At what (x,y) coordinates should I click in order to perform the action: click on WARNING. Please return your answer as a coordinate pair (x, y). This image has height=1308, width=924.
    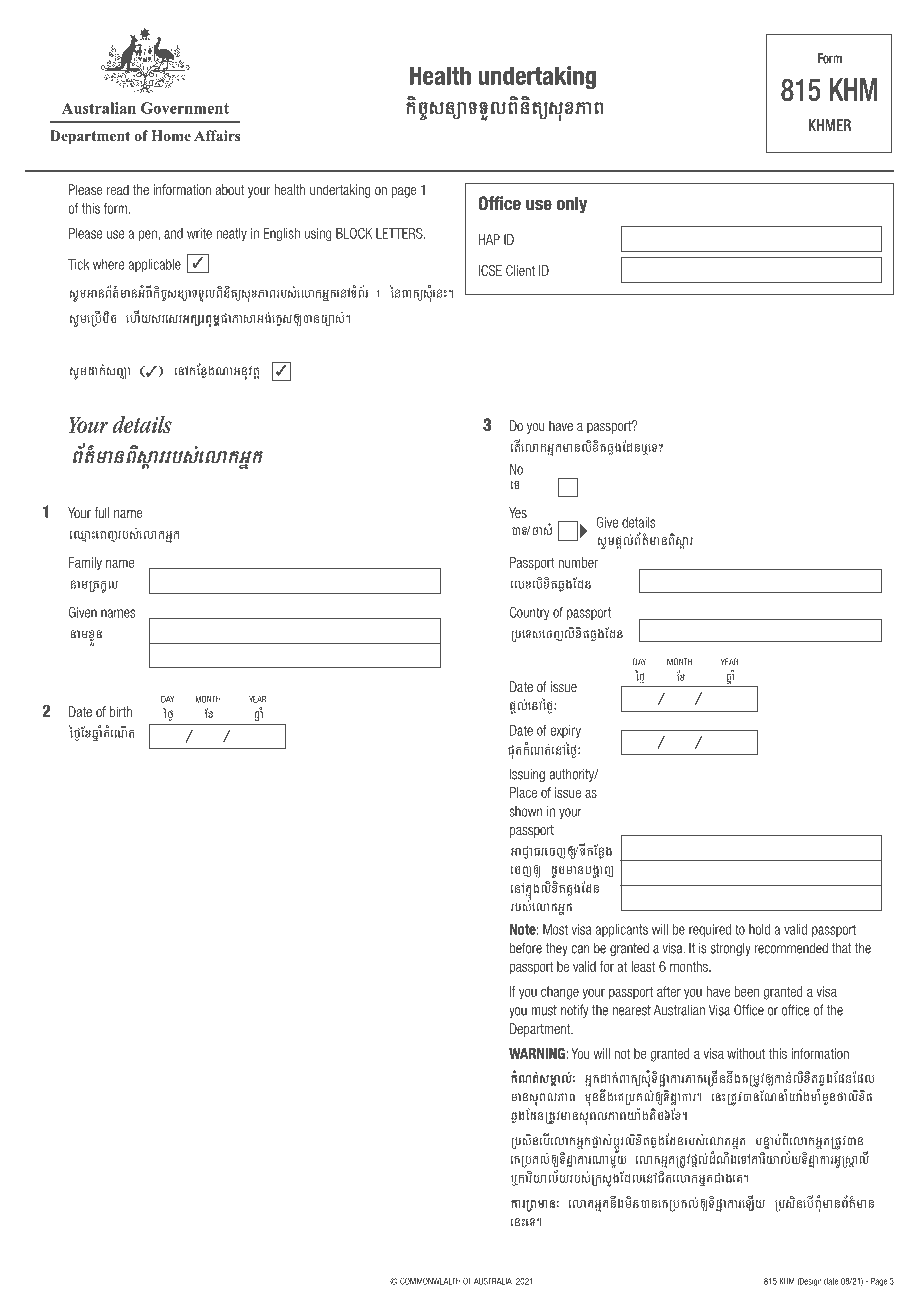
    Looking at the image, I should click on (538, 1053).
